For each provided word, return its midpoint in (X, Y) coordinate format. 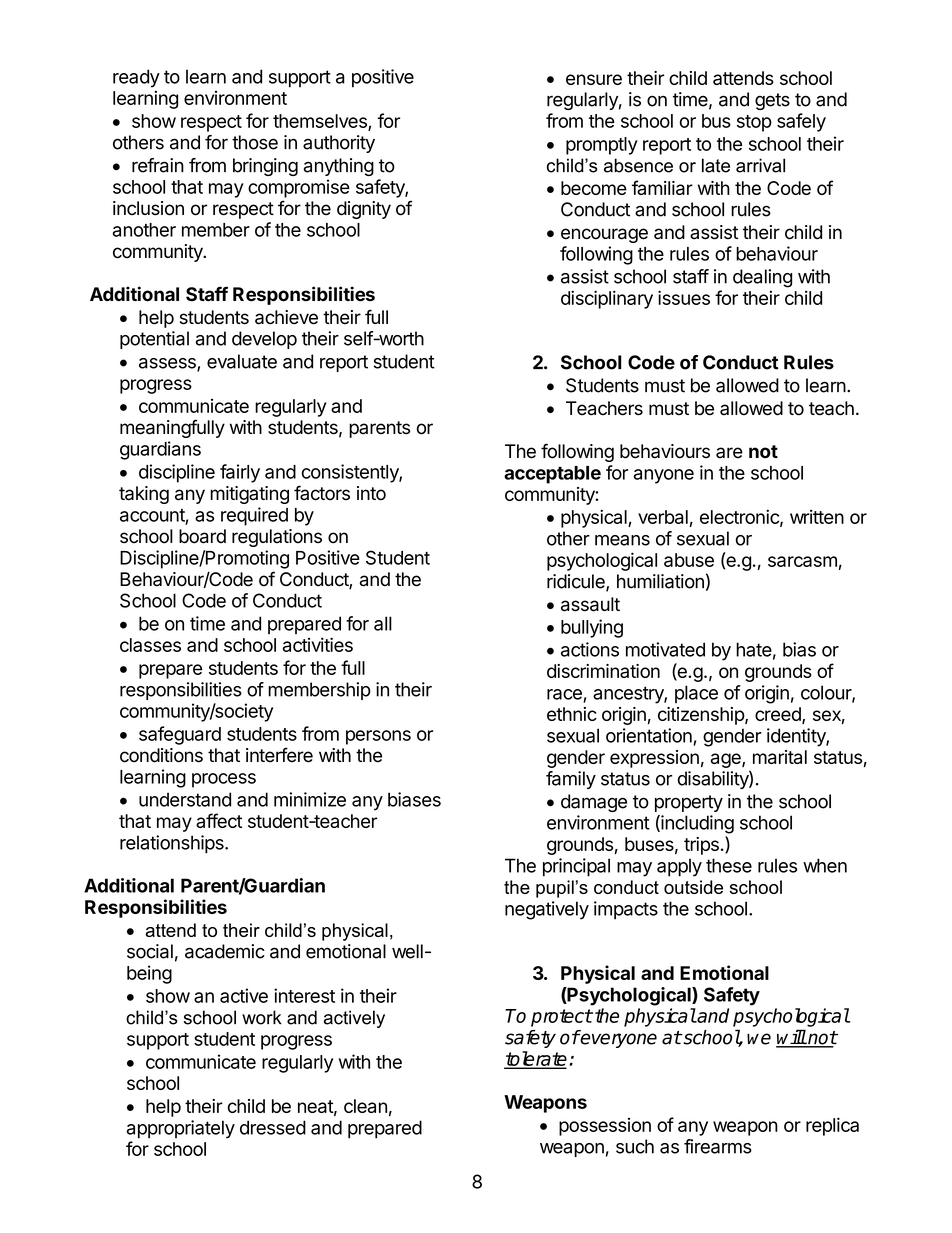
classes (150, 645)
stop (754, 123)
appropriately (181, 1129)
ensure (594, 79)
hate (754, 649)
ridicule (577, 582)
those (255, 142)
